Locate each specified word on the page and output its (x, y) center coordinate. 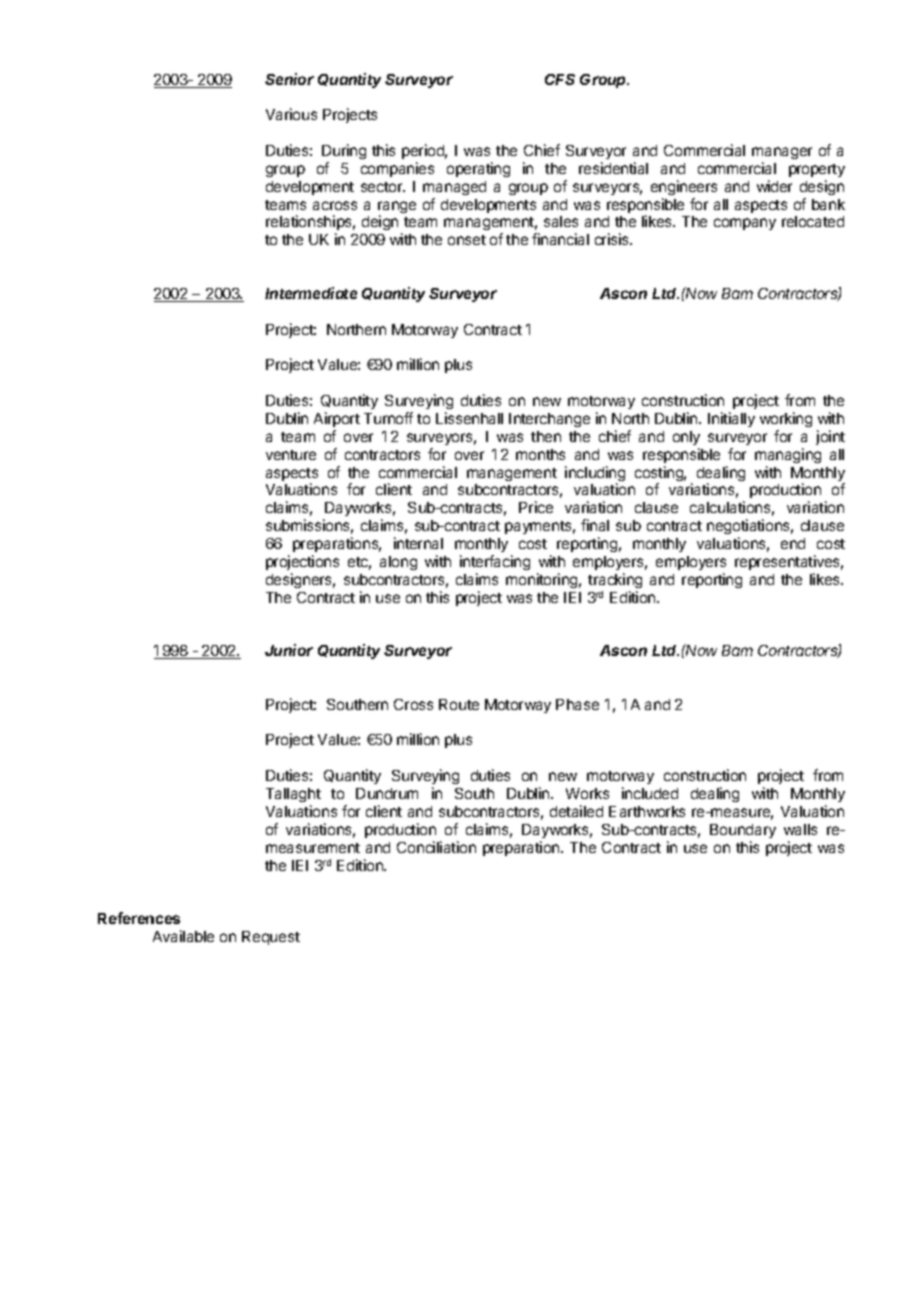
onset (467, 240)
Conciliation (436, 847)
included (650, 793)
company (745, 224)
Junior (289, 650)
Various (291, 114)
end (793, 543)
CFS (560, 79)
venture (291, 455)
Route (459, 704)
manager (782, 153)
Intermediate (311, 293)
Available (183, 936)
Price (536, 507)
